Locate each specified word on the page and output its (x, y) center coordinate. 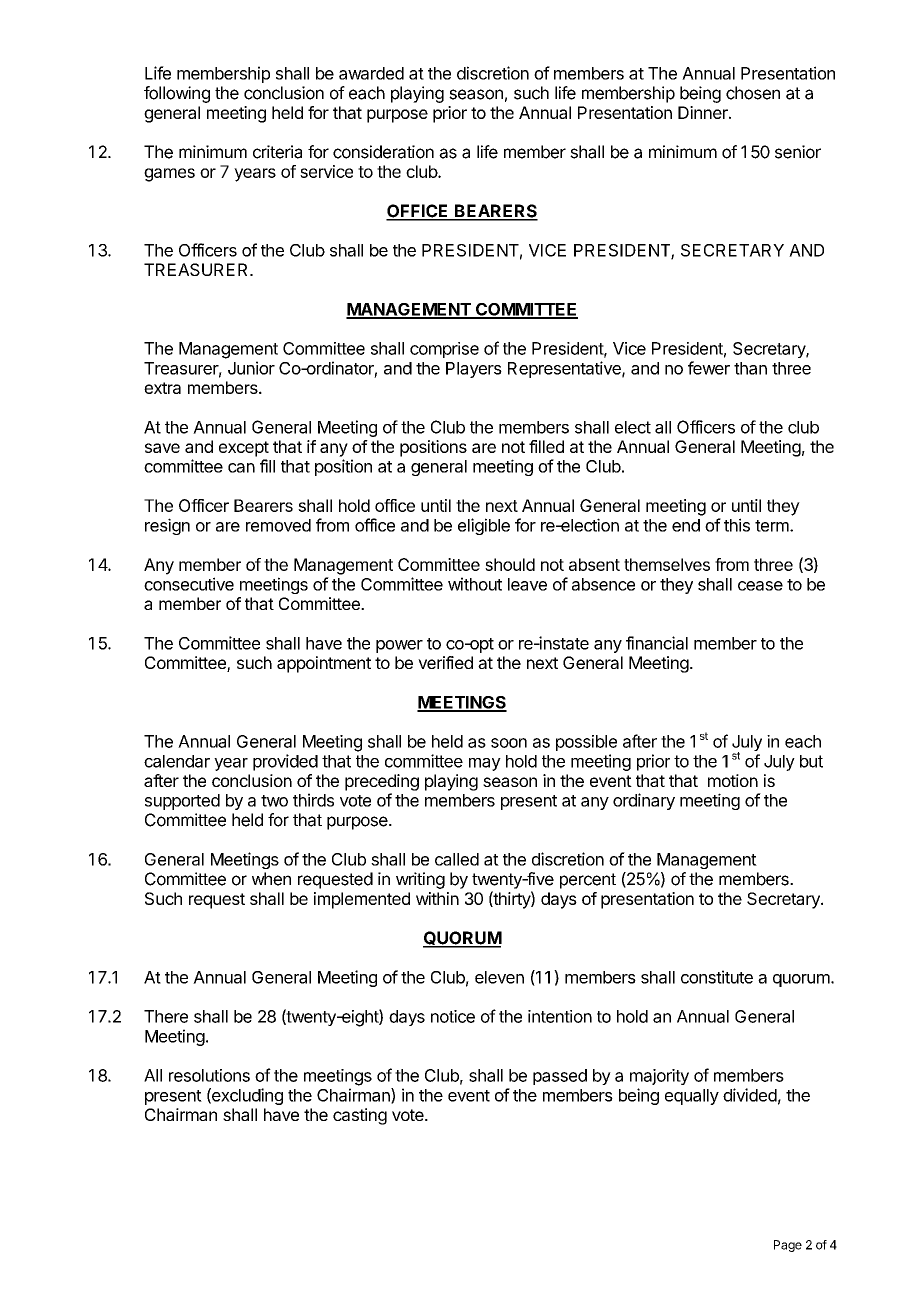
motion (733, 780)
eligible (484, 526)
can (241, 468)
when (271, 879)
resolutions (209, 1075)
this (737, 525)
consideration (383, 152)
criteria (277, 152)
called (457, 859)
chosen (753, 93)
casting (360, 1116)
